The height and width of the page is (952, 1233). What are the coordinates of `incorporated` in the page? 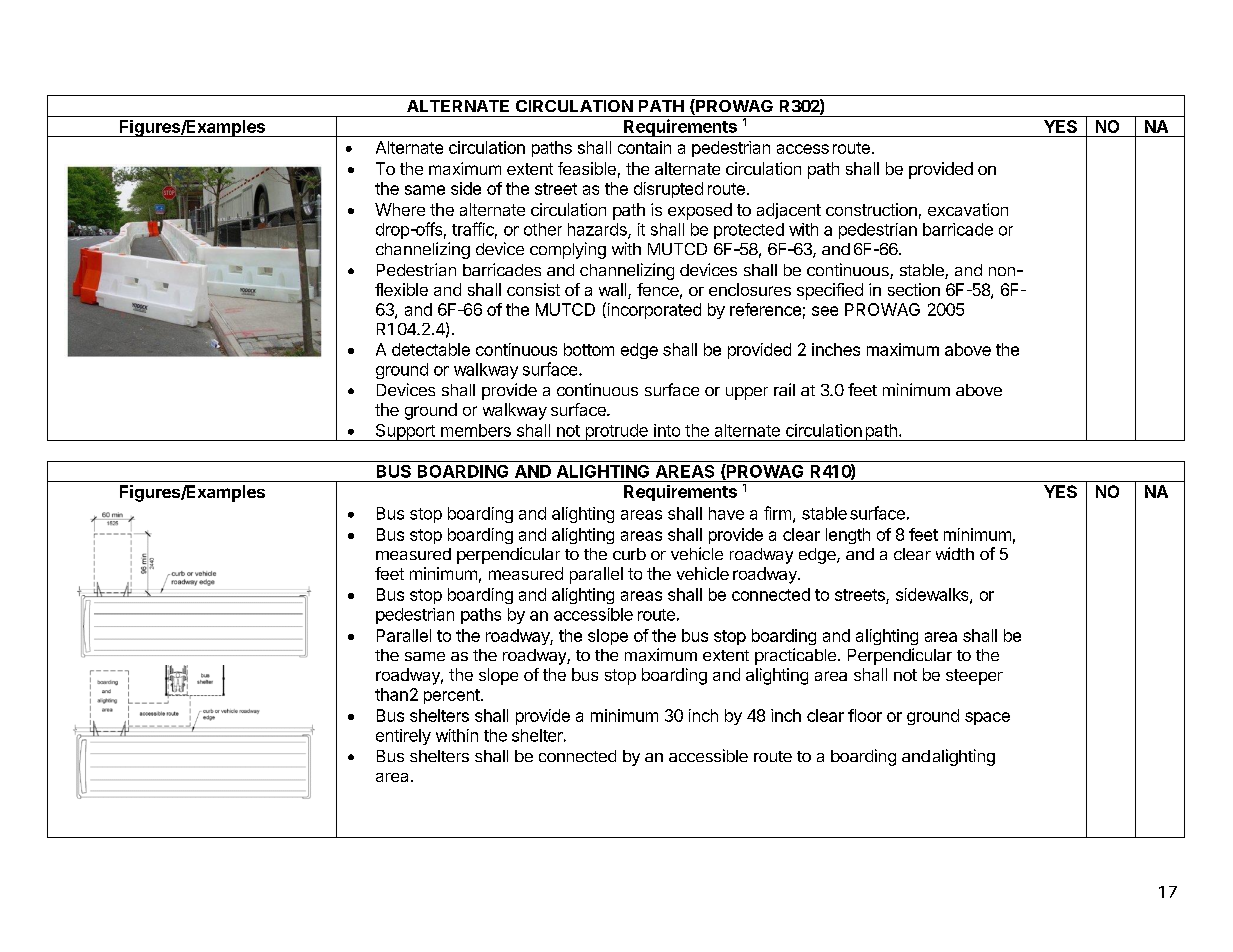 It's located at (653, 310).
